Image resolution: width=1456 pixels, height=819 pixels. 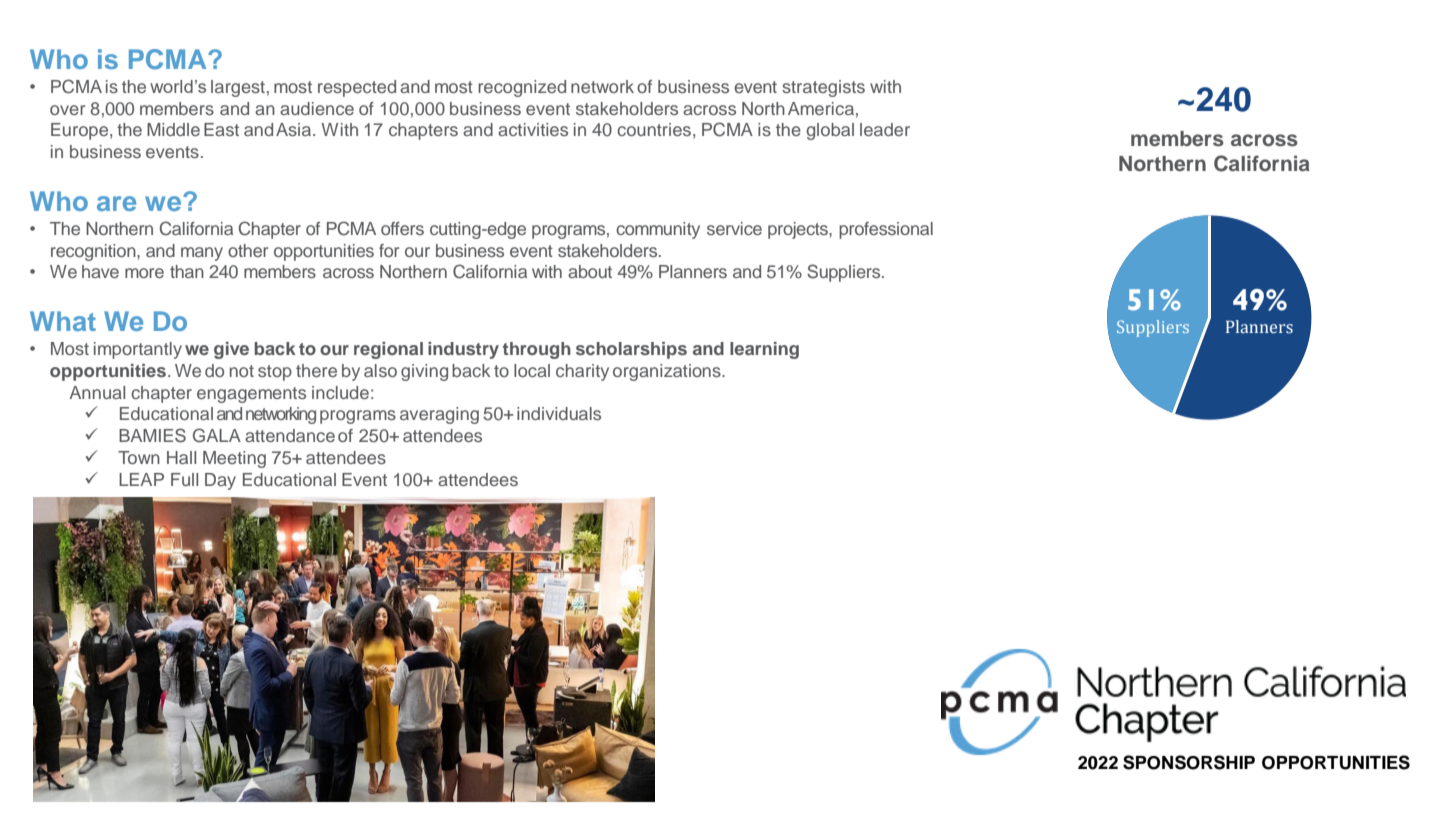 What do you see at coordinates (141, 479) in the page?
I see `LEAP` at bounding box center [141, 479].
